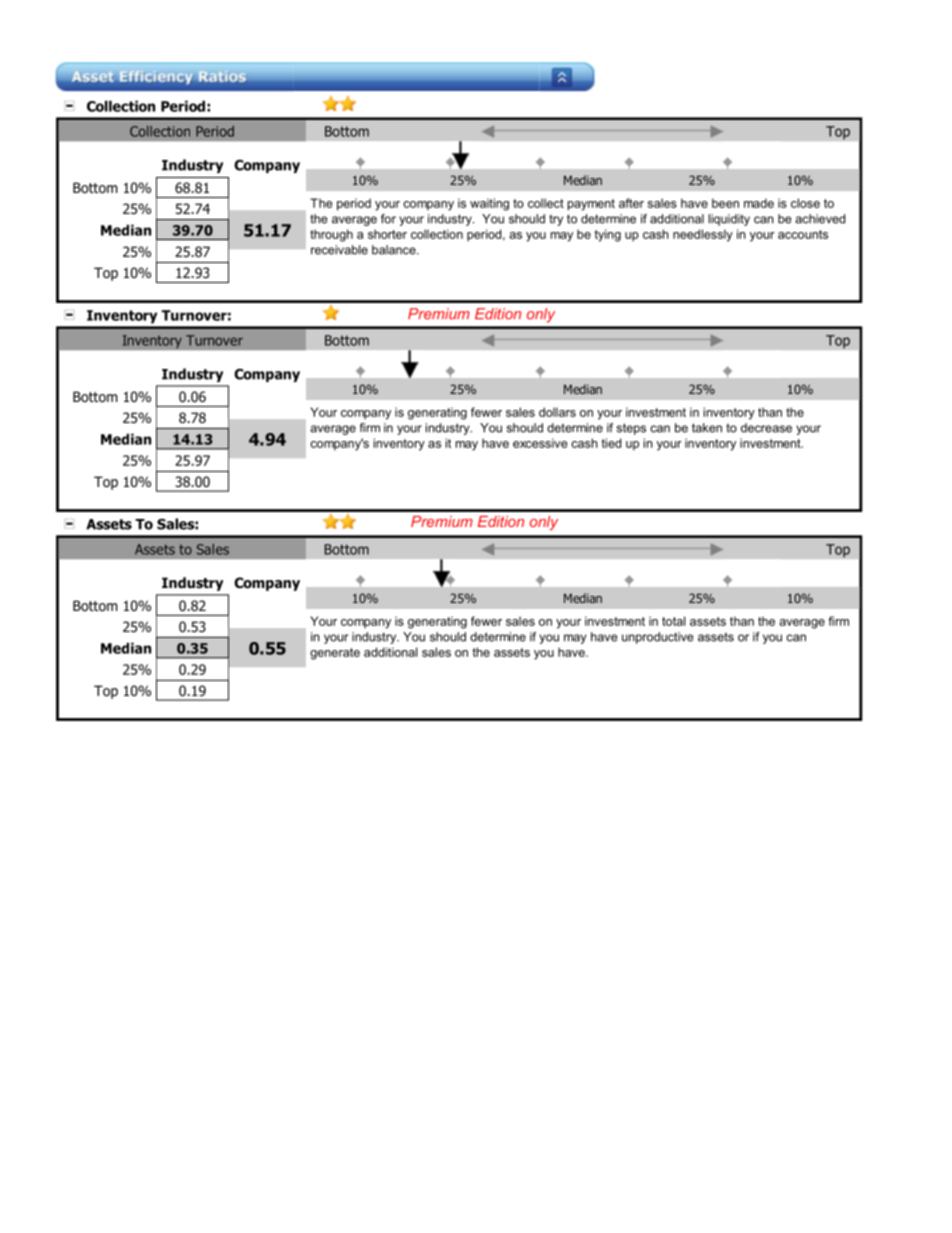 The width and height of the screenshot is (952, 1233). What do you see at coordinates (658, 638) in the screenshot?
I see `unproductive` at bounding box center [658, 638].
